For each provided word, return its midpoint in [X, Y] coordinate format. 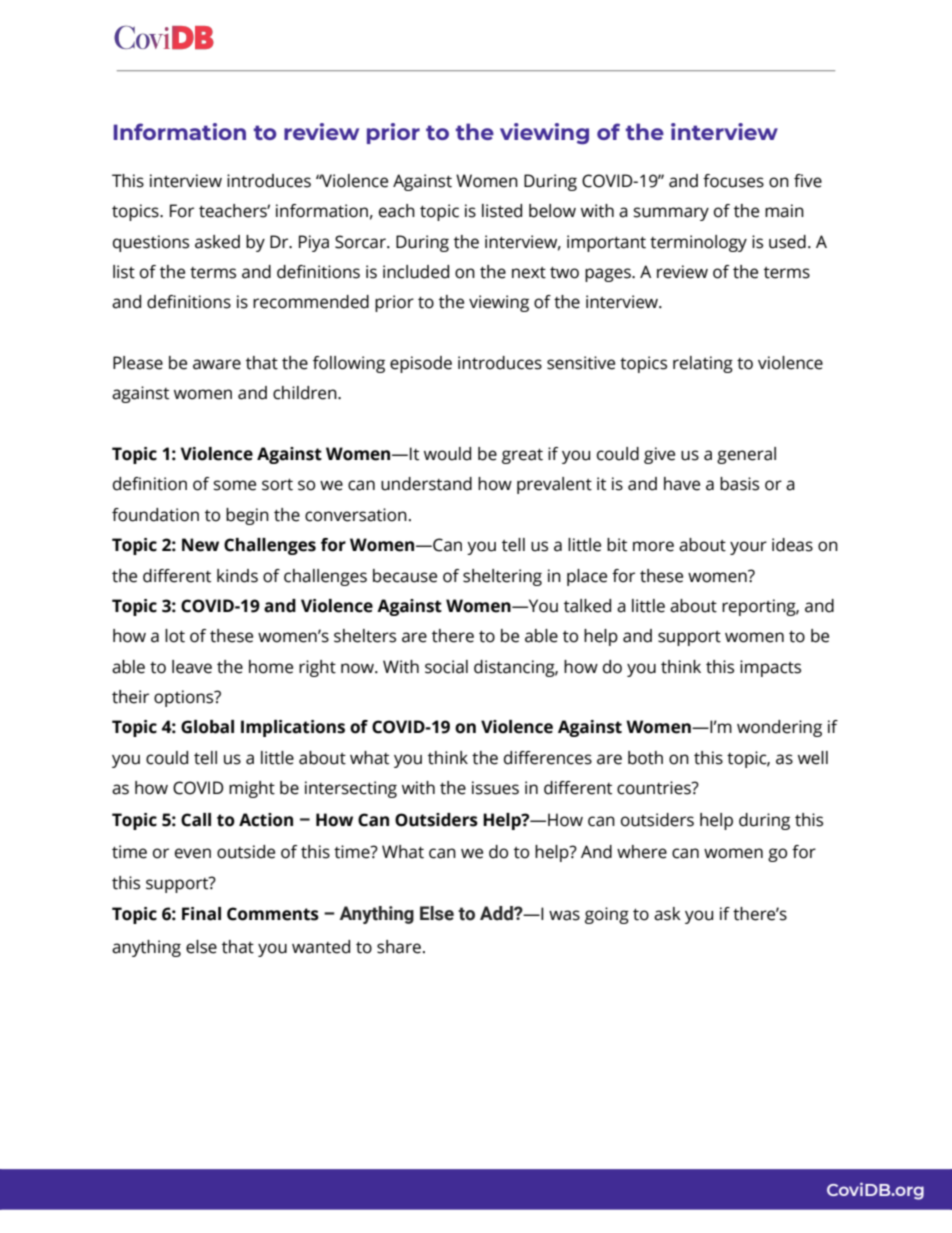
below [552, 211]
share [399, 947]
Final [201, 914]
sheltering [502, 577]
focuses [733, 181]
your [748, 548]
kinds [237, 576]
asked [217, 242]
